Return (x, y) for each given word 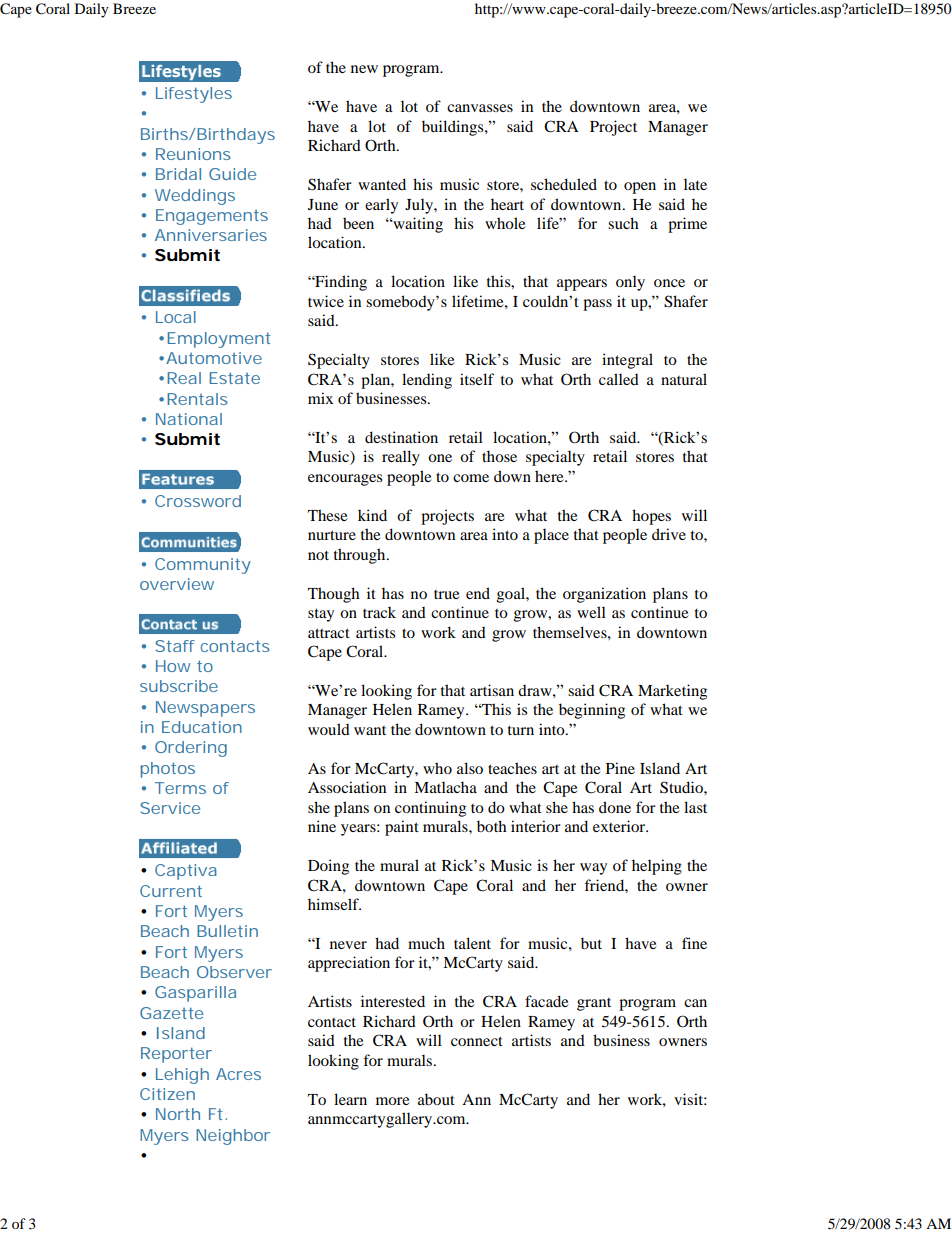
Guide (232, 174)
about (436, 1099)
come (471, 478)
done (615, 807)
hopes (651, 517)
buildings (454, 128)
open (640, 188)
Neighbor (233, 1137)
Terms (180, 788)
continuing (430, 809)
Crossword (198, 501)
